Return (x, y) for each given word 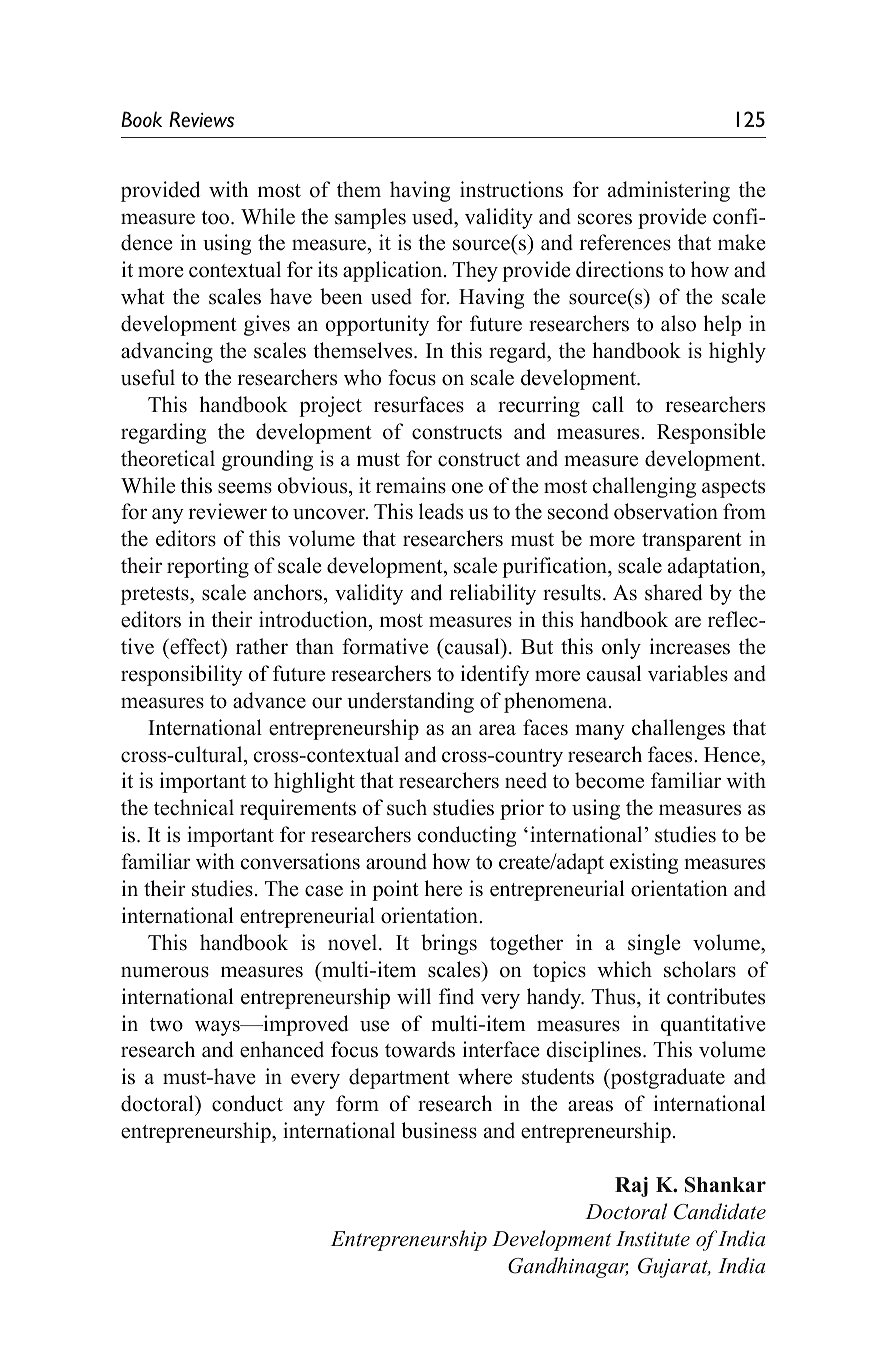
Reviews (201, 119)
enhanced (282, 1049)
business (439, 1130)
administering (669, 191)
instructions (511, 189)
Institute (653, 1239)
